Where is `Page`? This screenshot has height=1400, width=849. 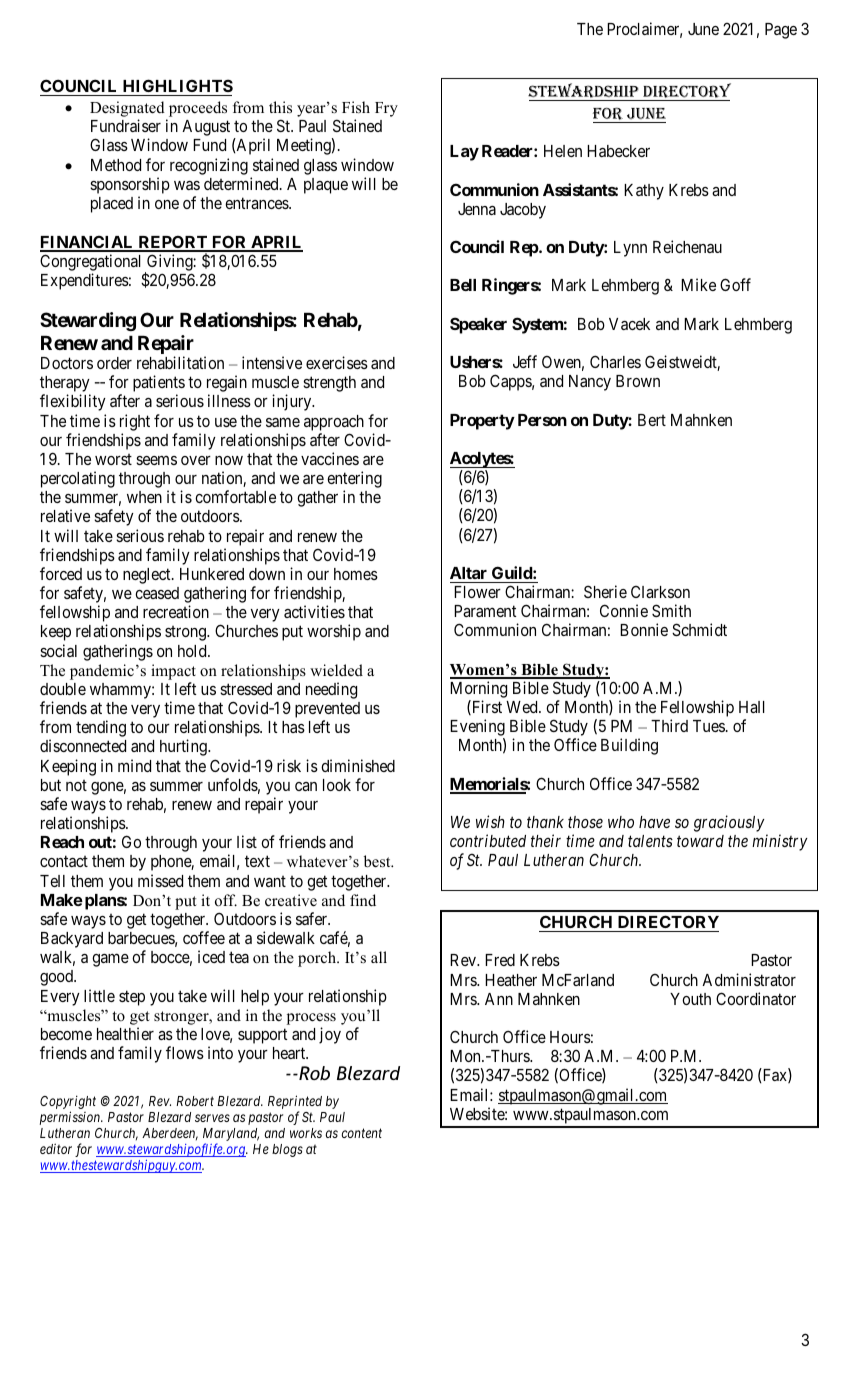
Page is located at coordinates (781, 31).
